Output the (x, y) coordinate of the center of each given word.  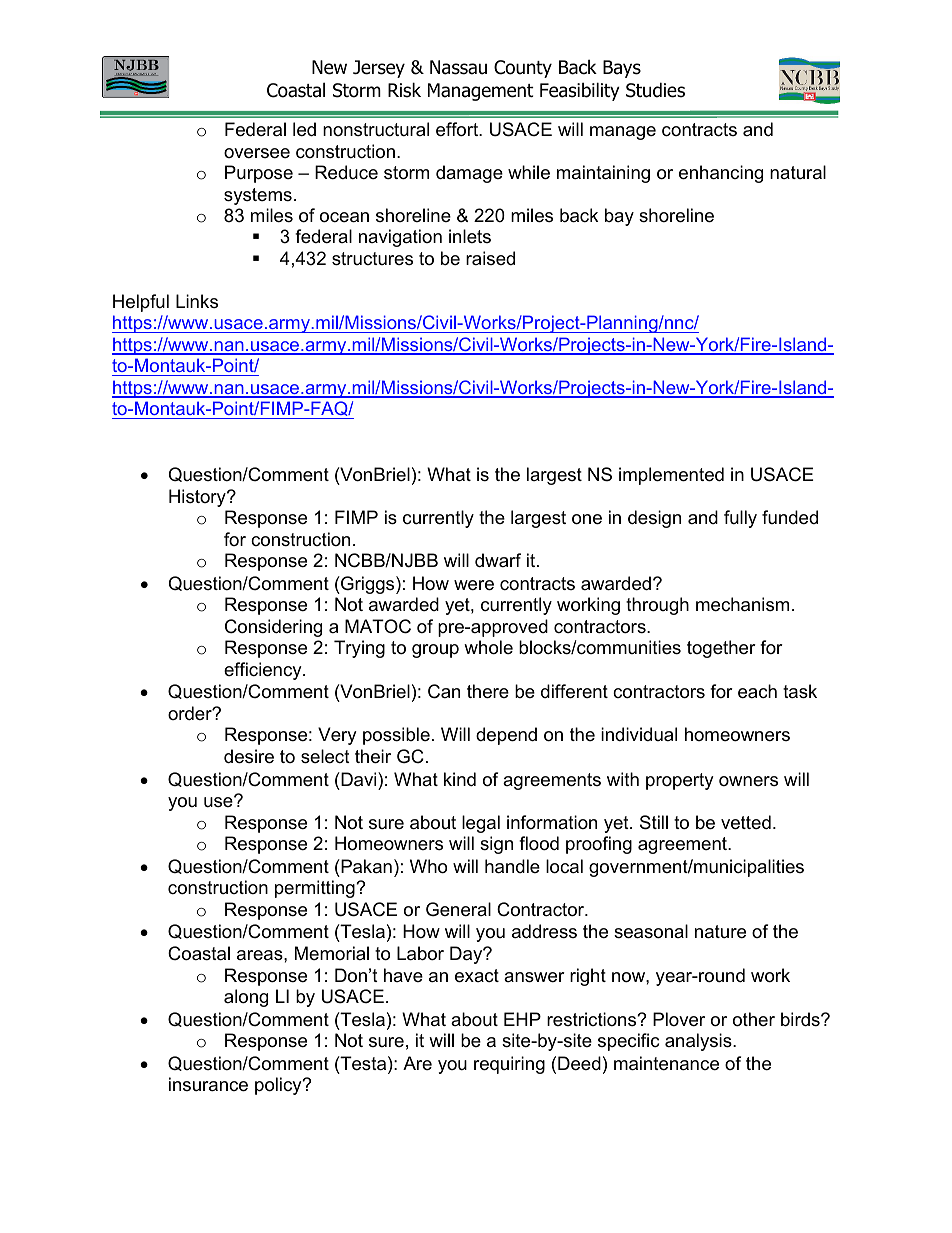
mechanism (742, 604)
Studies (655, 90)
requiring (509, 1065)
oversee (257, 153)
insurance (208, 1084)
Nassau (458, 67)
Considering (273, 628)
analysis (699, 1042)
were (474, 585)
